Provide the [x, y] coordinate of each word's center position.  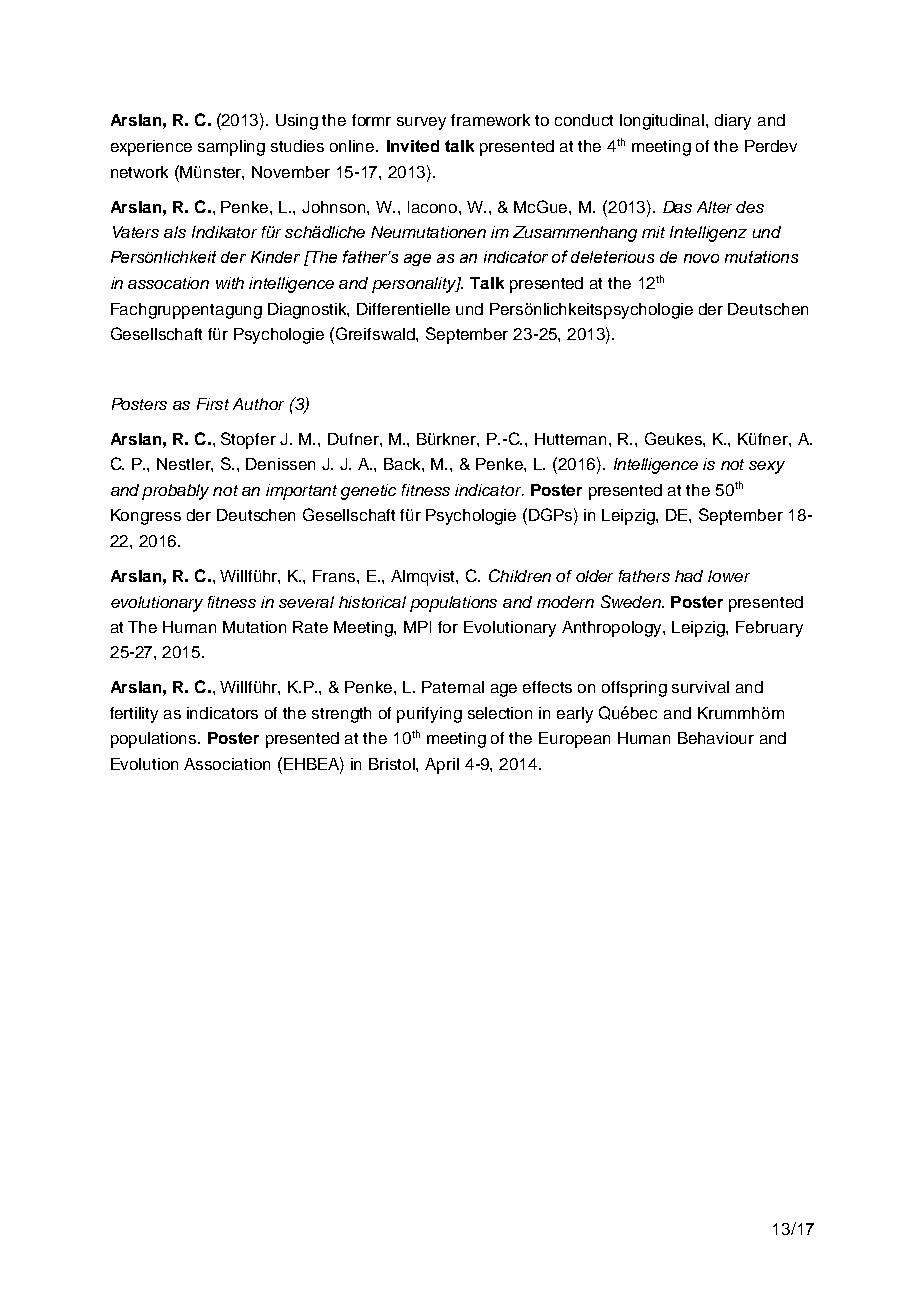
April [442, 766]
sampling [231, 148]
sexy [767, 467]
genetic [368, 492]
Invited [413, 146]
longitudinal [663, 122]
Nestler [185, 465]
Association [227, 764]
